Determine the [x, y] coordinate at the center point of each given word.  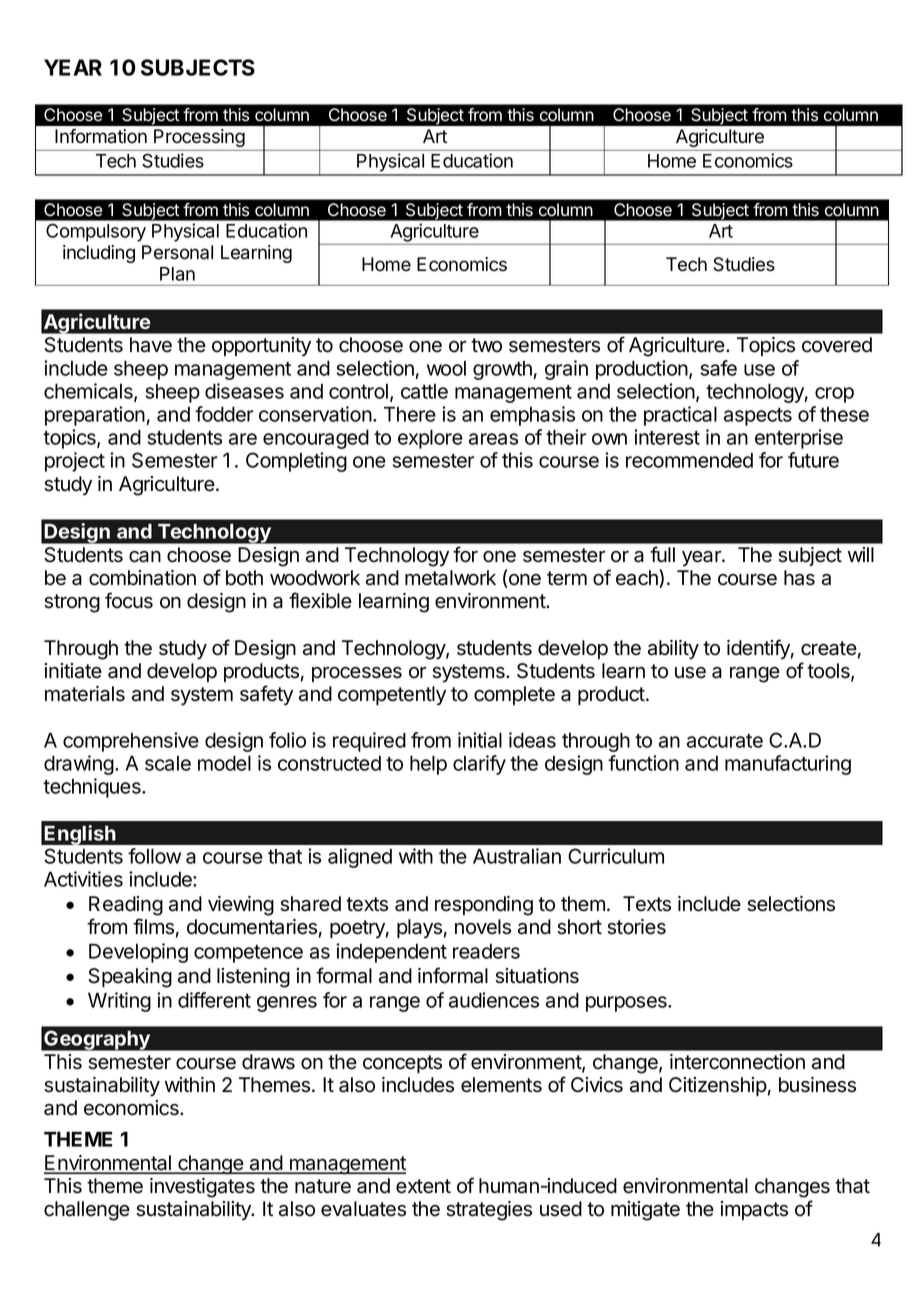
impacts [754, 1210]
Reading [126, 906]
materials [85, 694]
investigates [202, 1188]
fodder [224, 414]
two [486, 345]
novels [483, 927]
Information [101, 136]
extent [423, 1186]
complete [514, 695]
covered [837, 345]
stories [636, 927]
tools [829, 672]
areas [493, 439]
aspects [758, 417]
